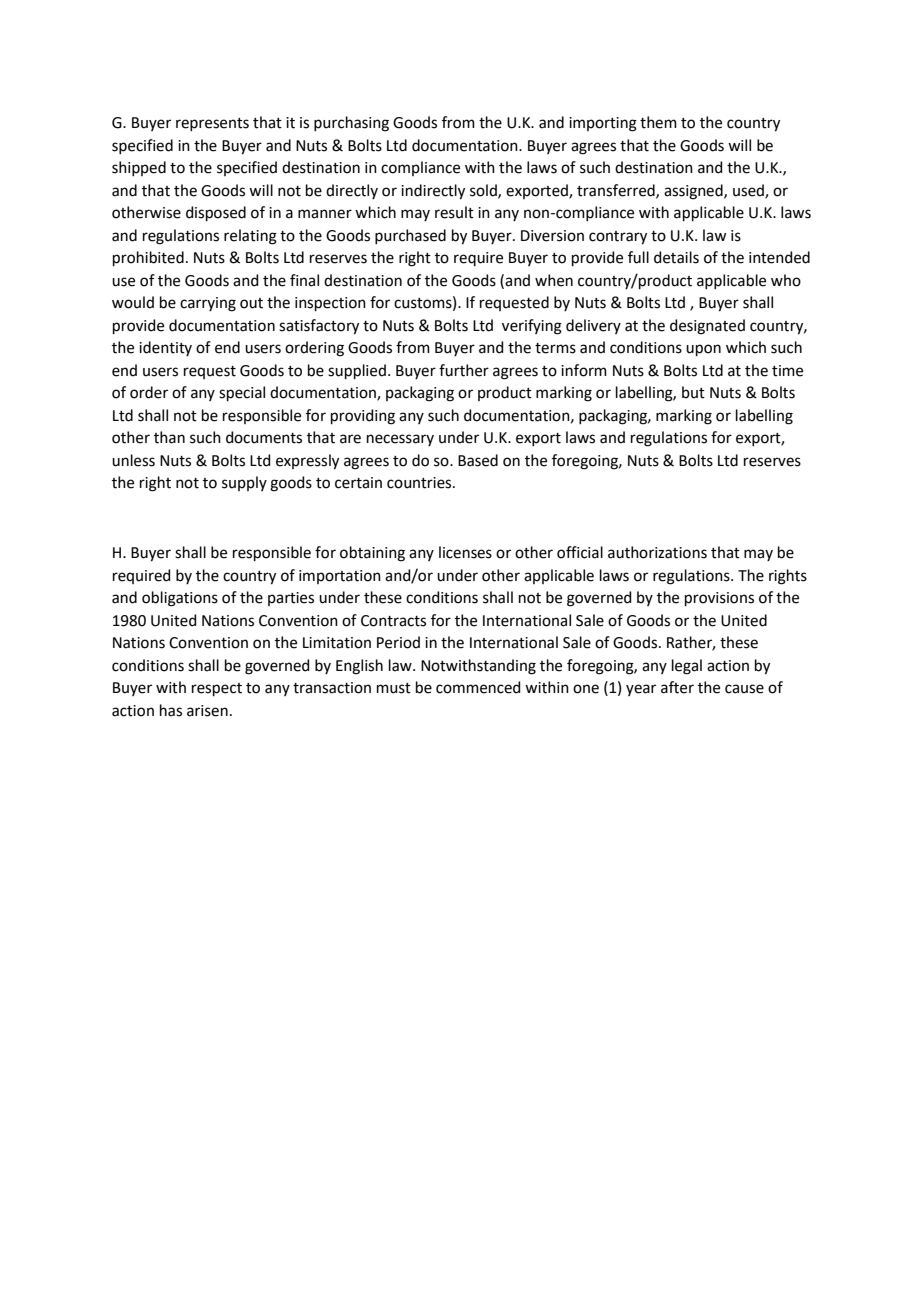 The height and width of the document is (1308, 924). Describe the element at coordinates (677, 687) in the document. I see `after` at that location.
